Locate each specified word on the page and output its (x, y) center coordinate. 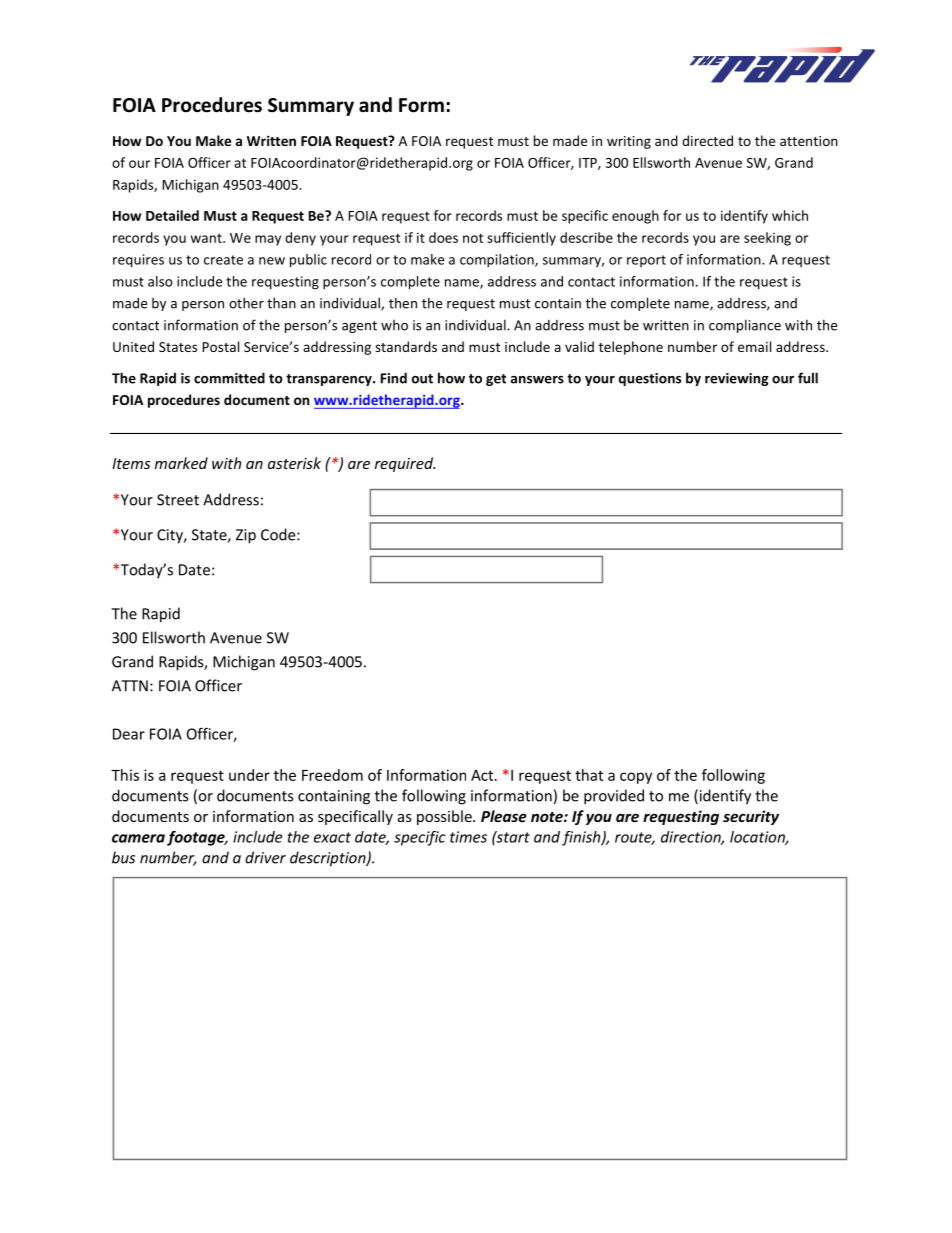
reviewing (737, 379)
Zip (246, 536)
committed (229, 378)
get (496, 380)
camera (138, 838)
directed (707, 140)
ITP (589, 164)
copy (636, 778)
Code (279, 534)
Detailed (172, 215)
